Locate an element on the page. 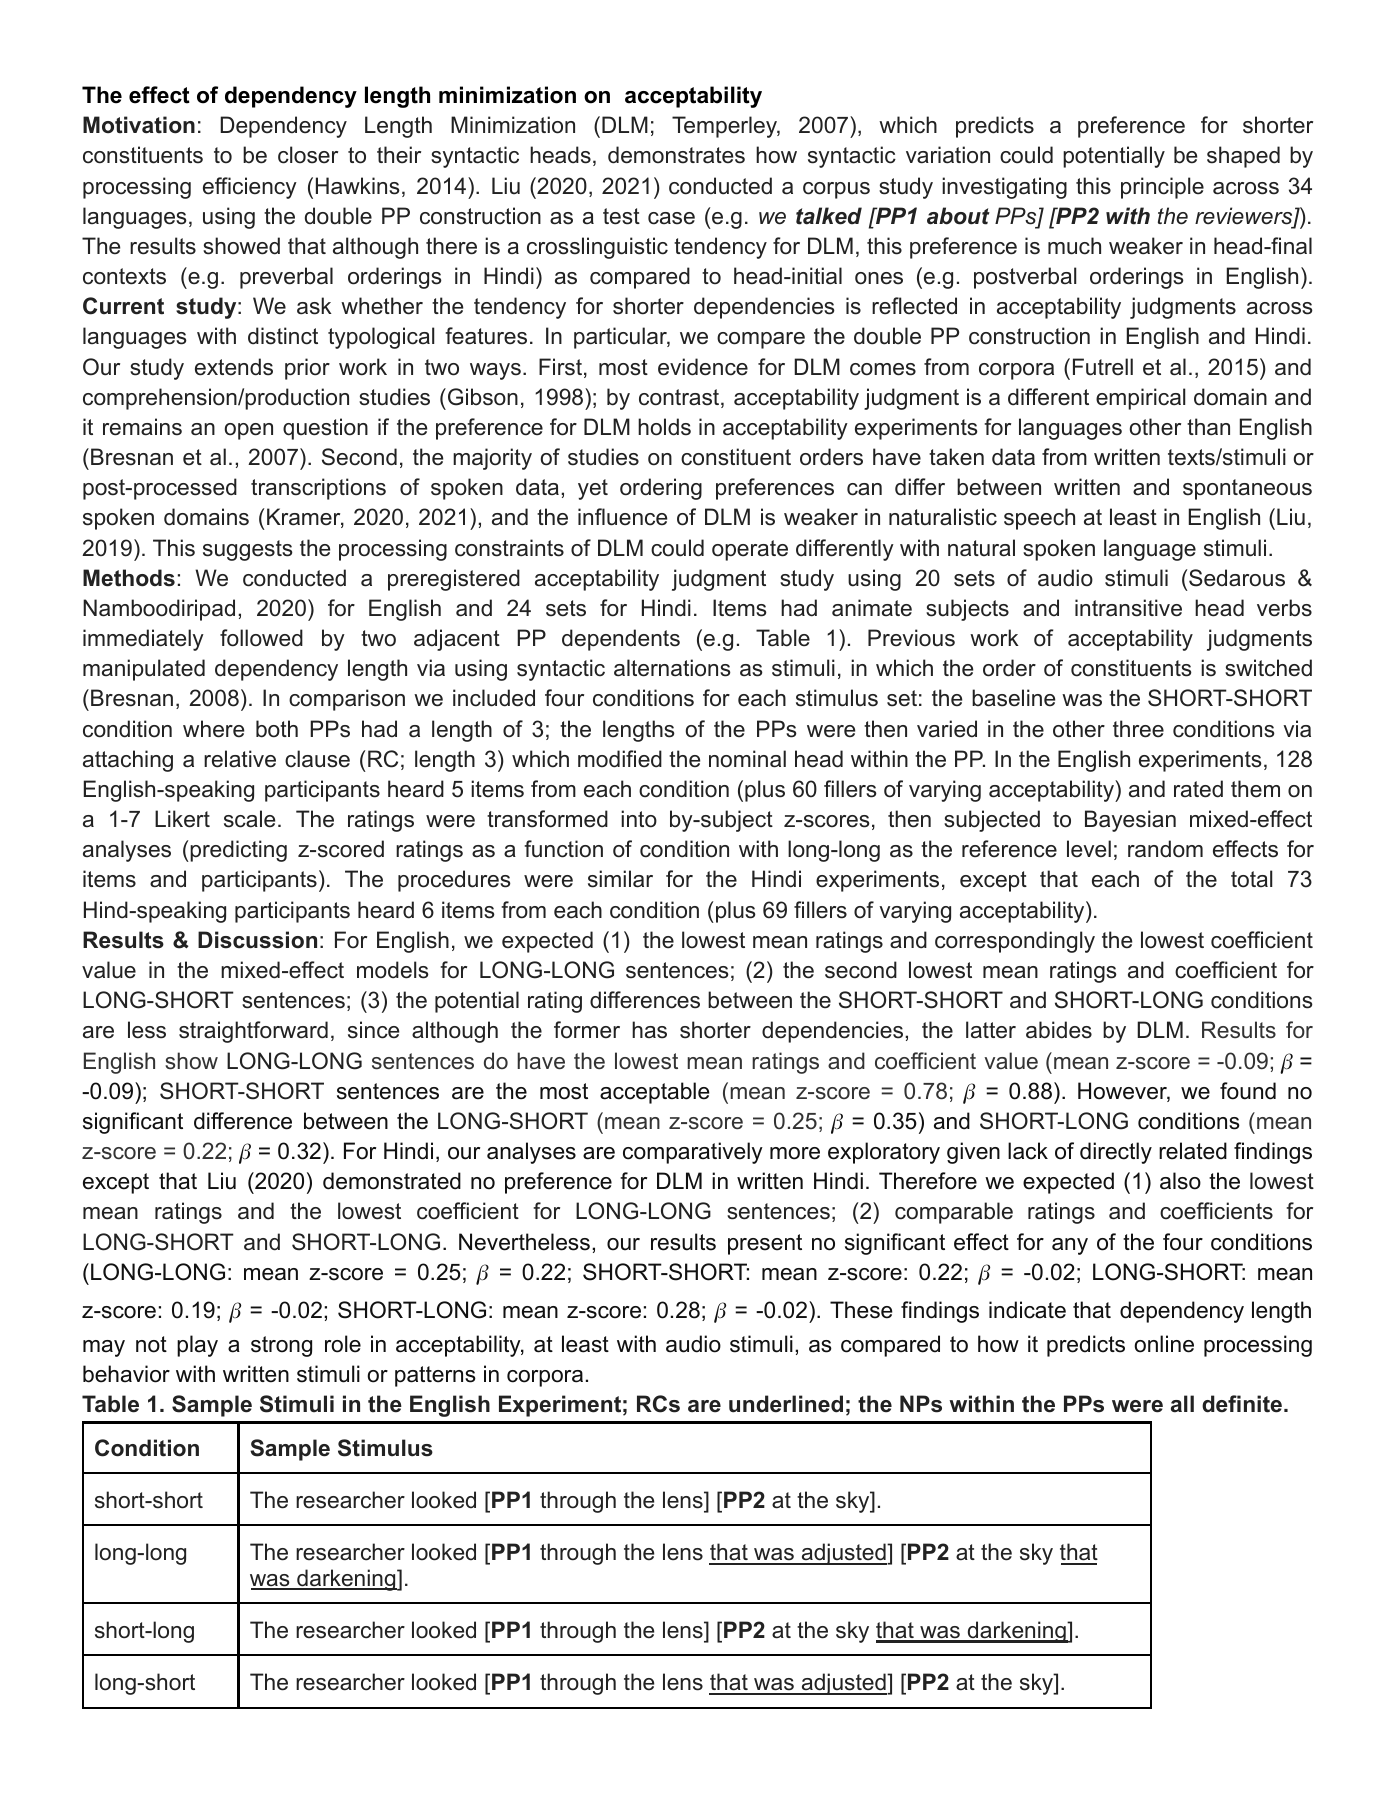 The image size is (1396, 1807). demonstrates is located at coordinates (676, 155).
